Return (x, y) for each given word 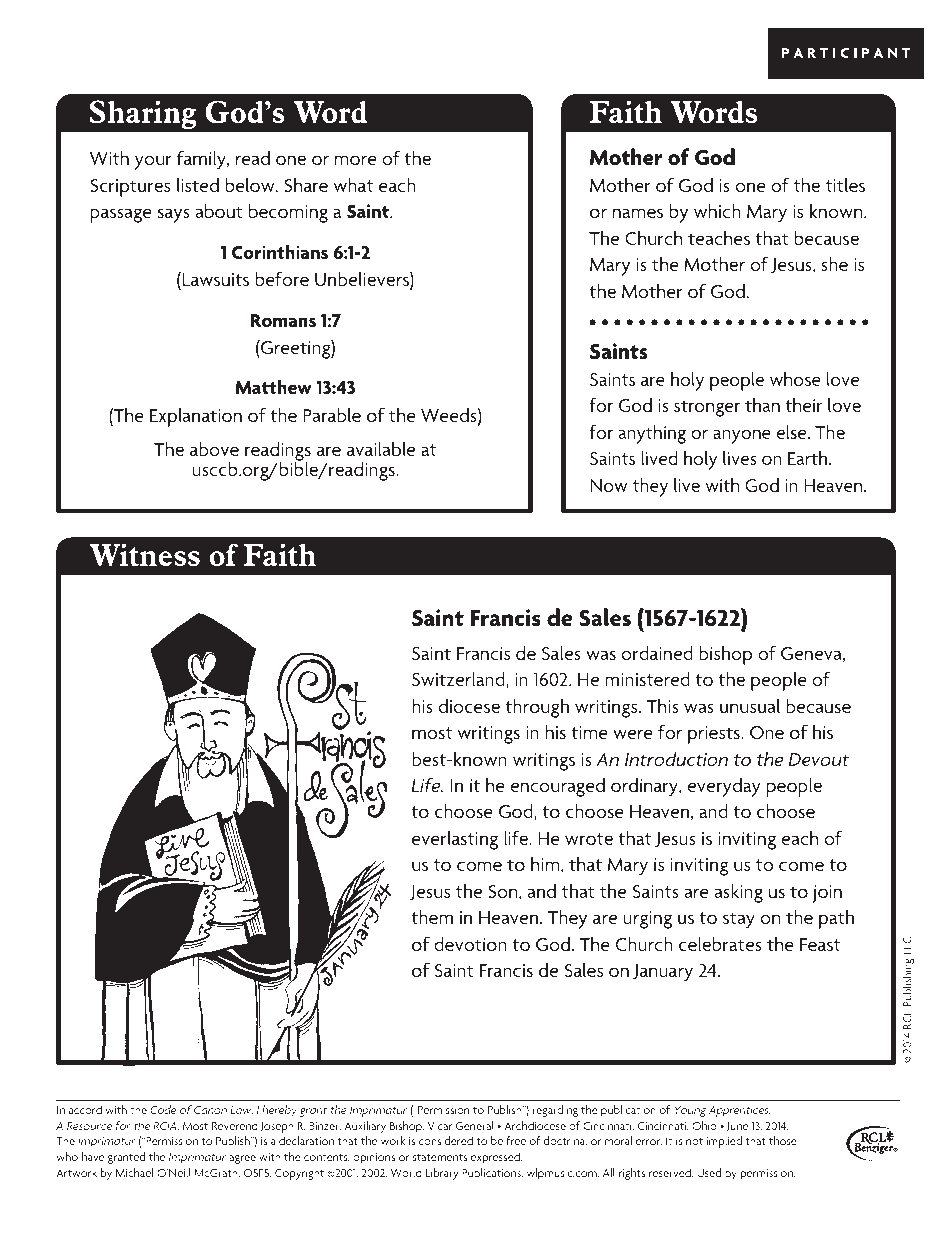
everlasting (455, 840)
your (153, 162)
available (381, 448)
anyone (742, 436)
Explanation (196, 417)
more (356, 160)
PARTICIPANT (846, 53)
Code (163, 1109)
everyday (724, 787)
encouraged (558, 787)
